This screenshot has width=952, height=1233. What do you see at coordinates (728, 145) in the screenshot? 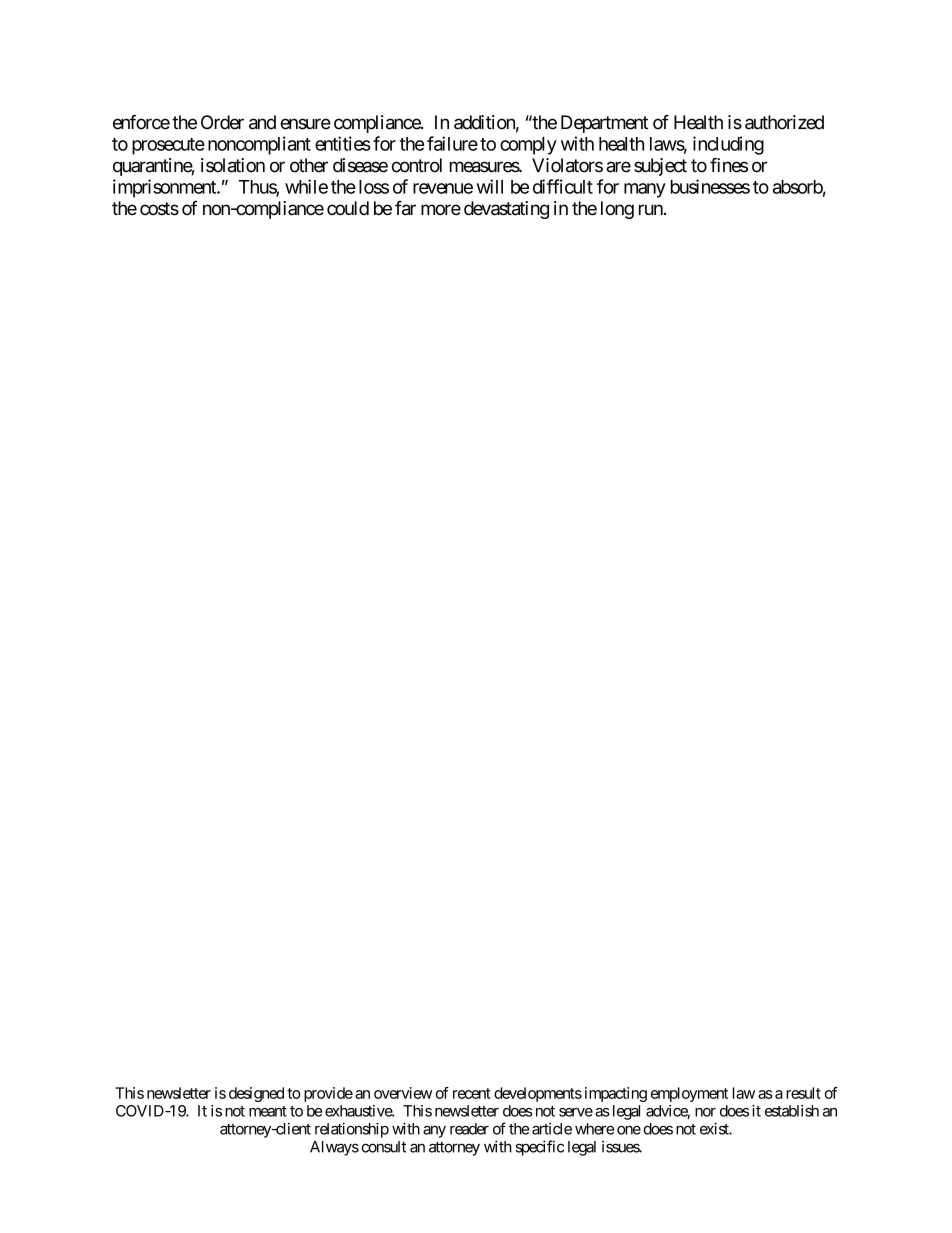
I see `including` at bounding box center [728, 145].
